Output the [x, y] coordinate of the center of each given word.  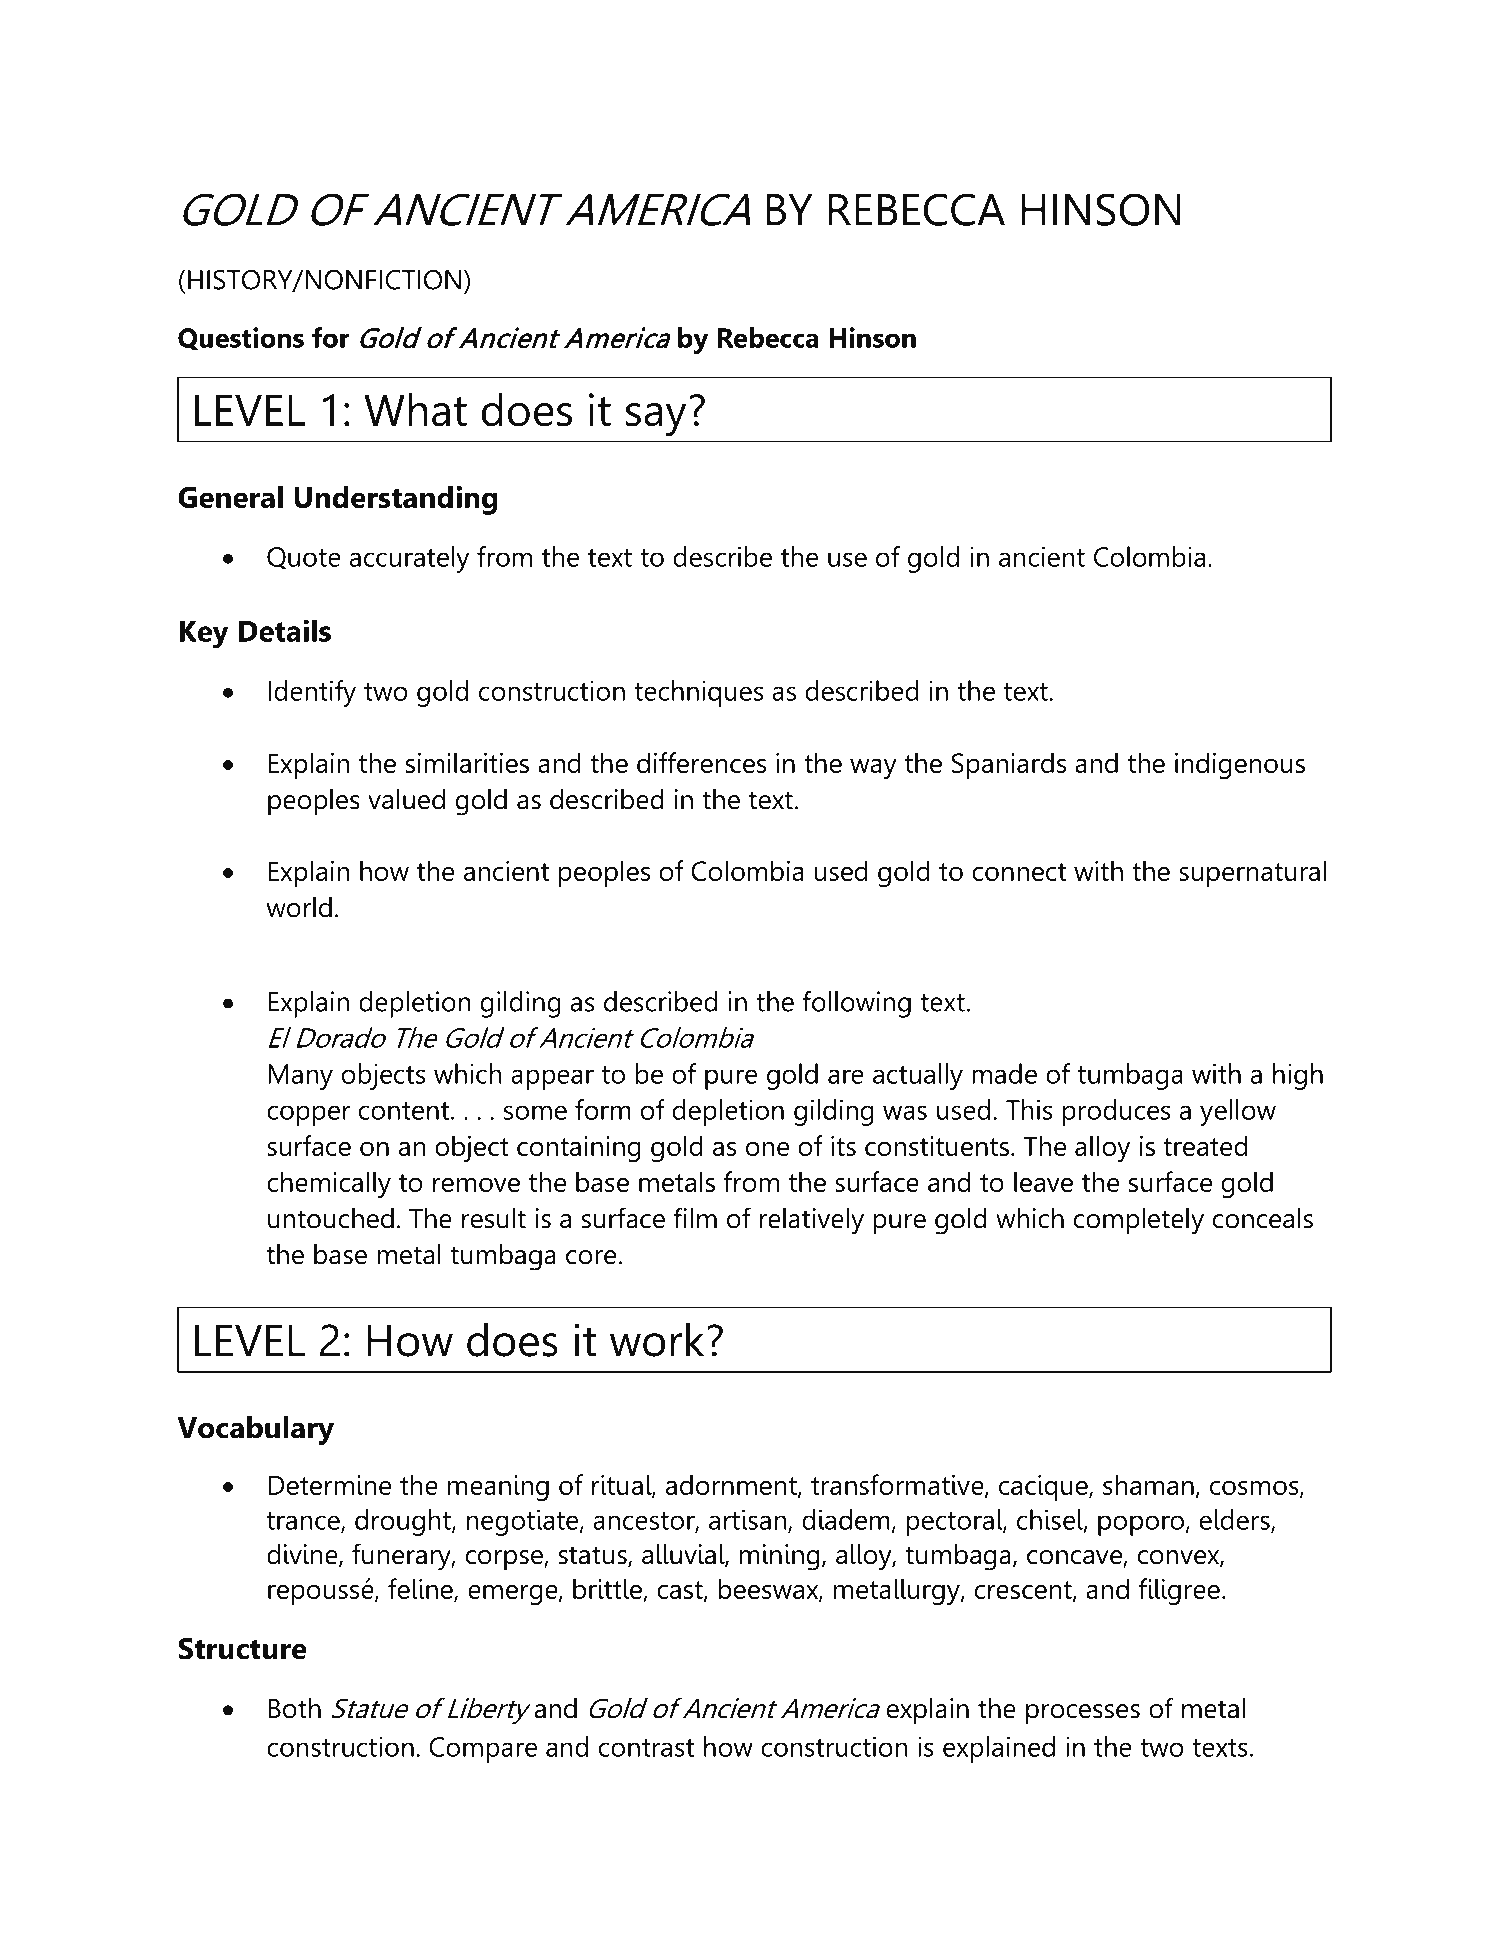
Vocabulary [256, 1430]
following [857, 1004]
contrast [646, 1748]
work [657, 1340]
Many [300, 1077]
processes [1083, 1714]
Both [294, 1708]
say [656, 419]
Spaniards [1009, 765]
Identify [312, 693]
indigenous [1240, 765]
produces [1116, 1112]
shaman [1148, 1484]
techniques [698, 693]
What [415, 410]
